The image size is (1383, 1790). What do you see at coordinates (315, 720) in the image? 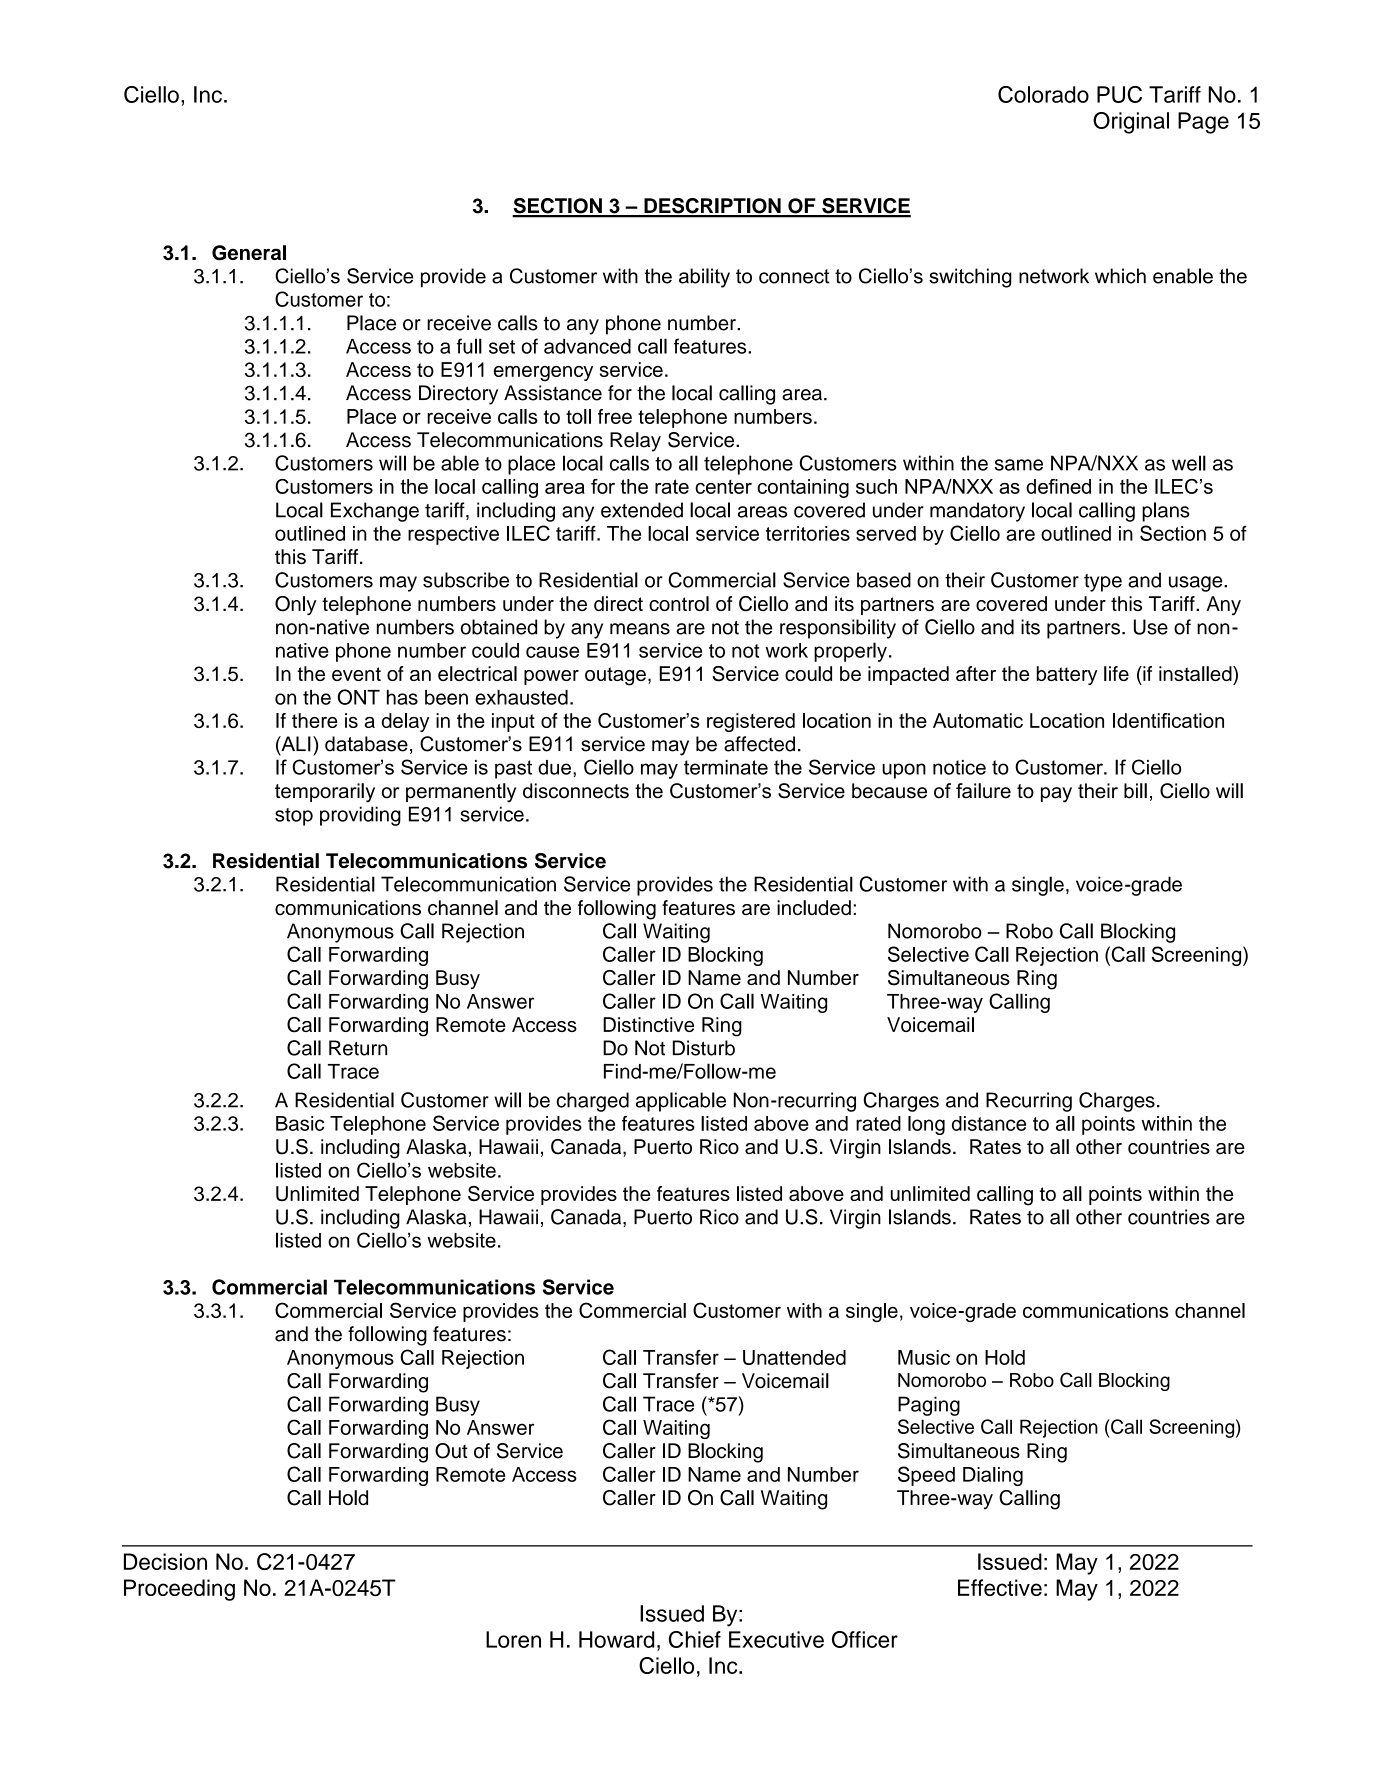
I see `there` at bounding box center [315, 720].
